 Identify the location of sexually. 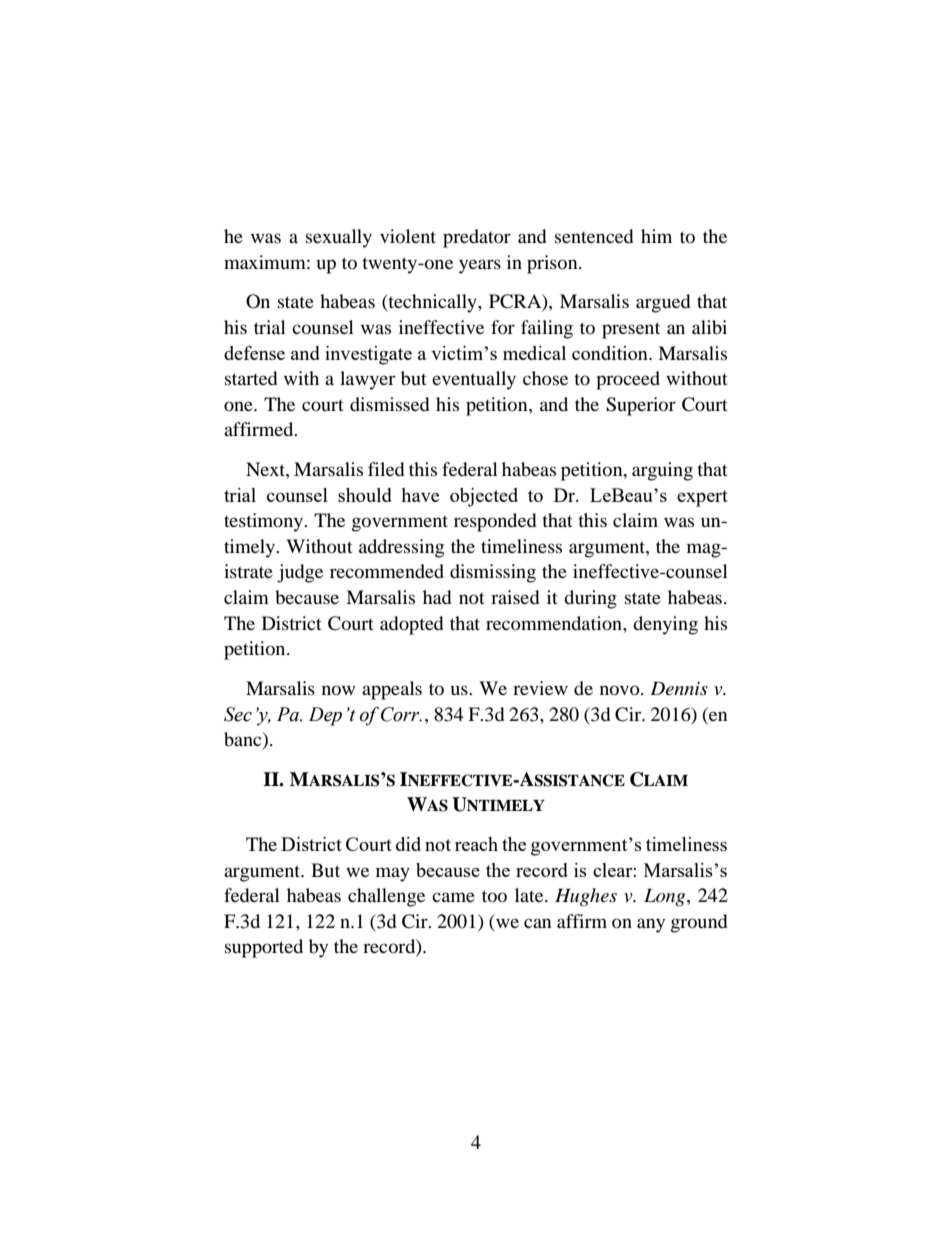
(339, 238).
